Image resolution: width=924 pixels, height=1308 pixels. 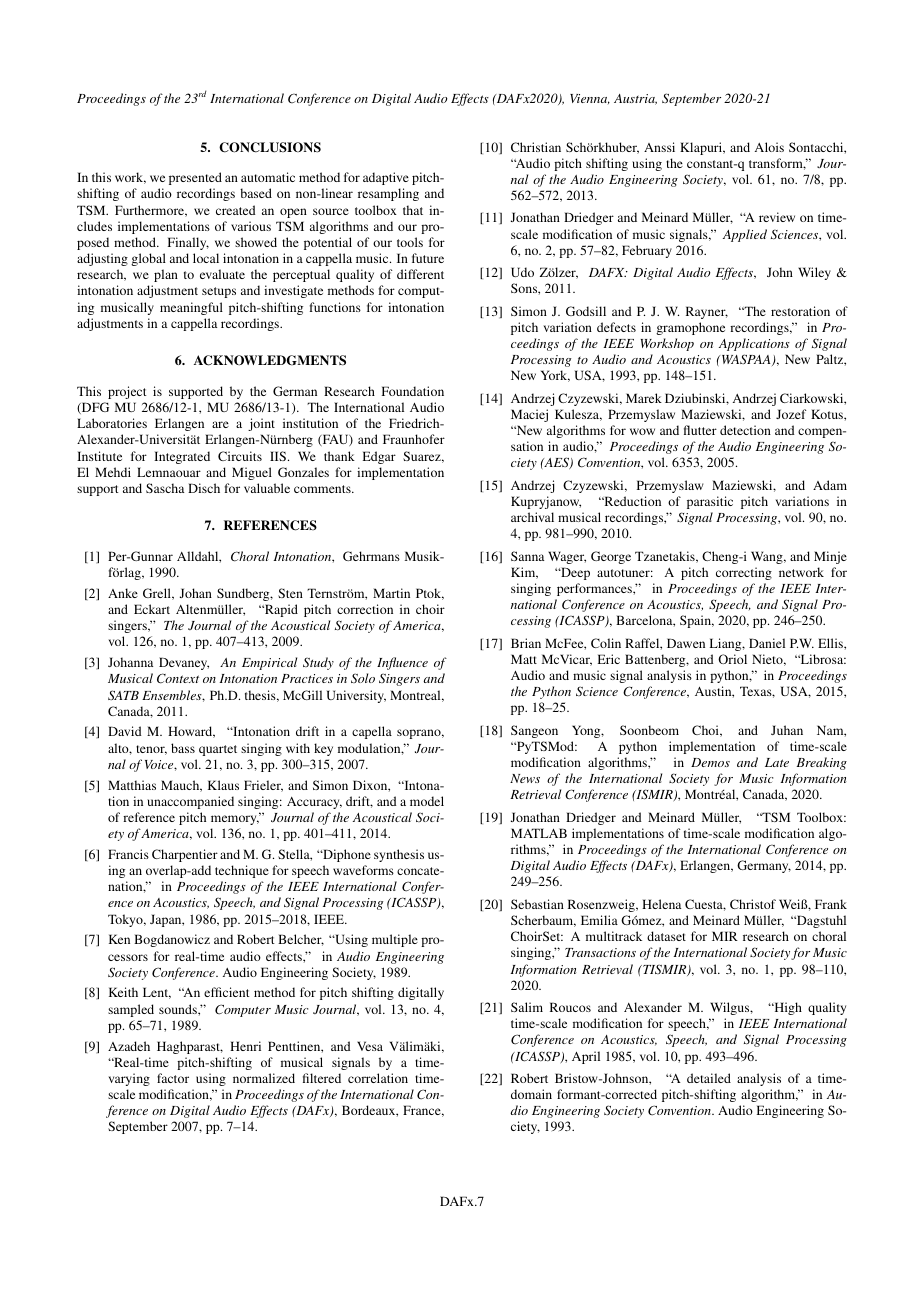 What do you see at coordinates (123, 593) in the image?
I see `Anke` at bounding box center [123, 593].
